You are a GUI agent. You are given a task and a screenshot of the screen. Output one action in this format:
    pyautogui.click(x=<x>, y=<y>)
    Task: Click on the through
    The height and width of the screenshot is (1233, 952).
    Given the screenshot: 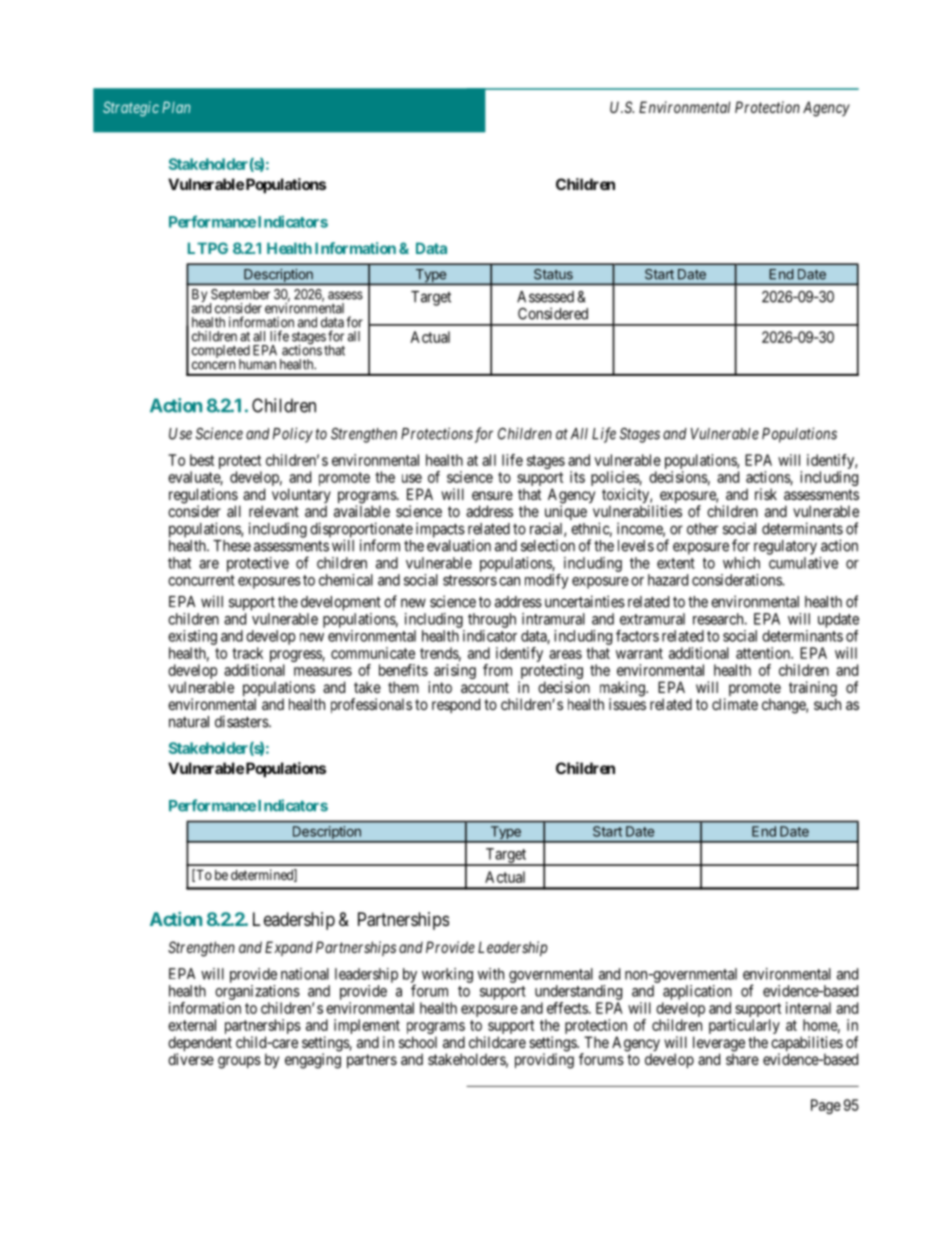 What is the action you would take?
    pyautogui.click(x=492, y=620)
